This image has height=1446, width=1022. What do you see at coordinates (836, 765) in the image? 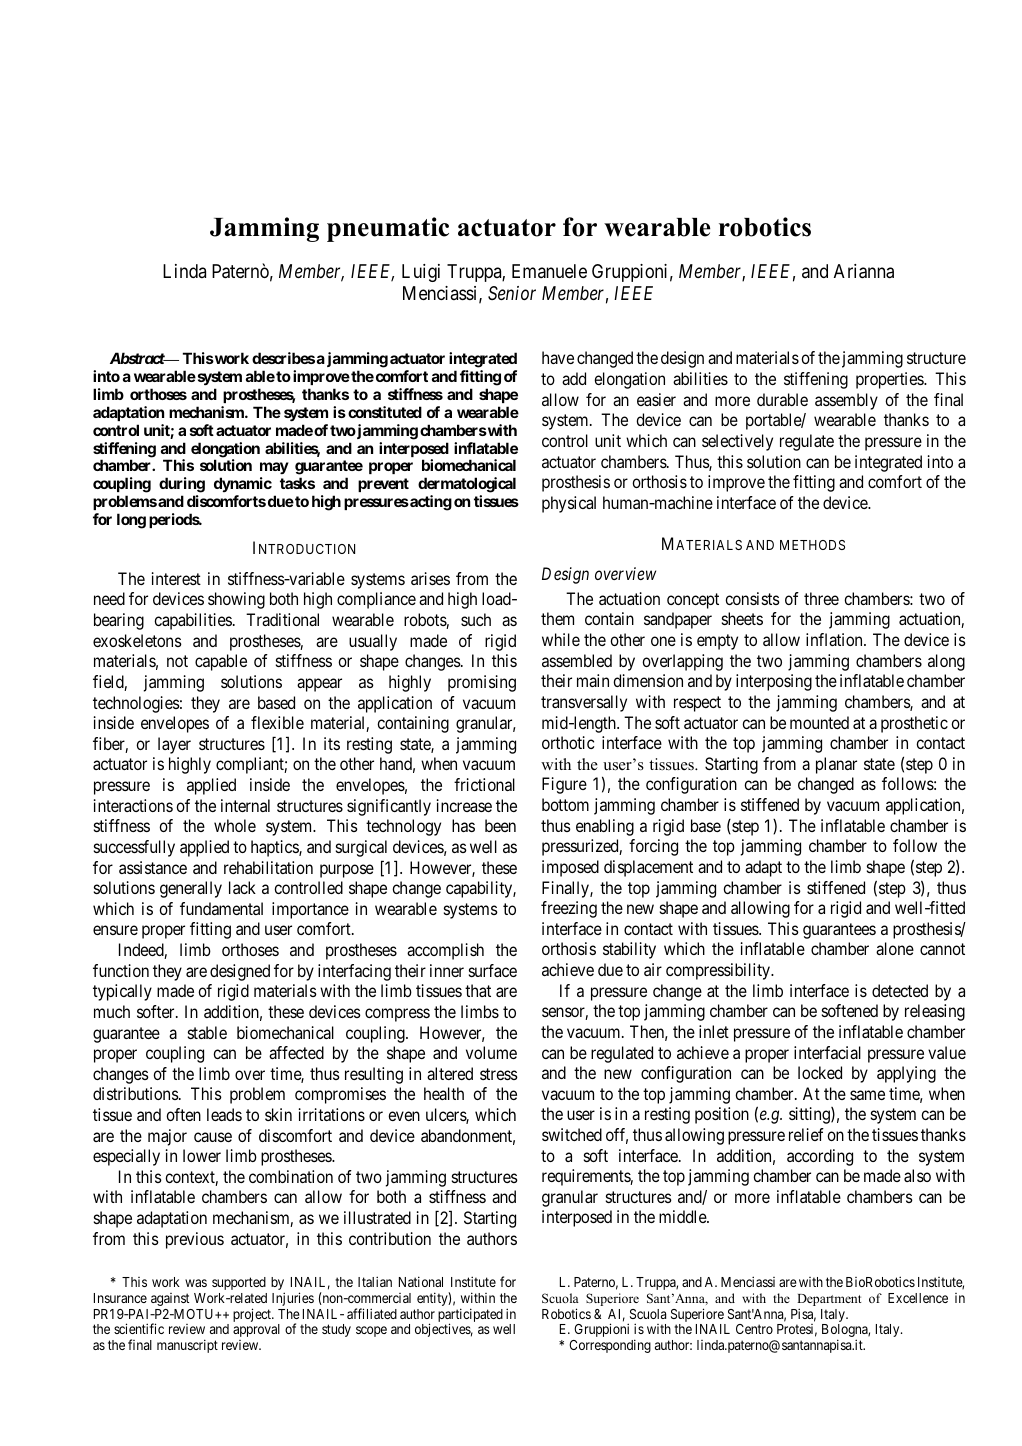
I see `planar` at bounding box center [836, 765].
